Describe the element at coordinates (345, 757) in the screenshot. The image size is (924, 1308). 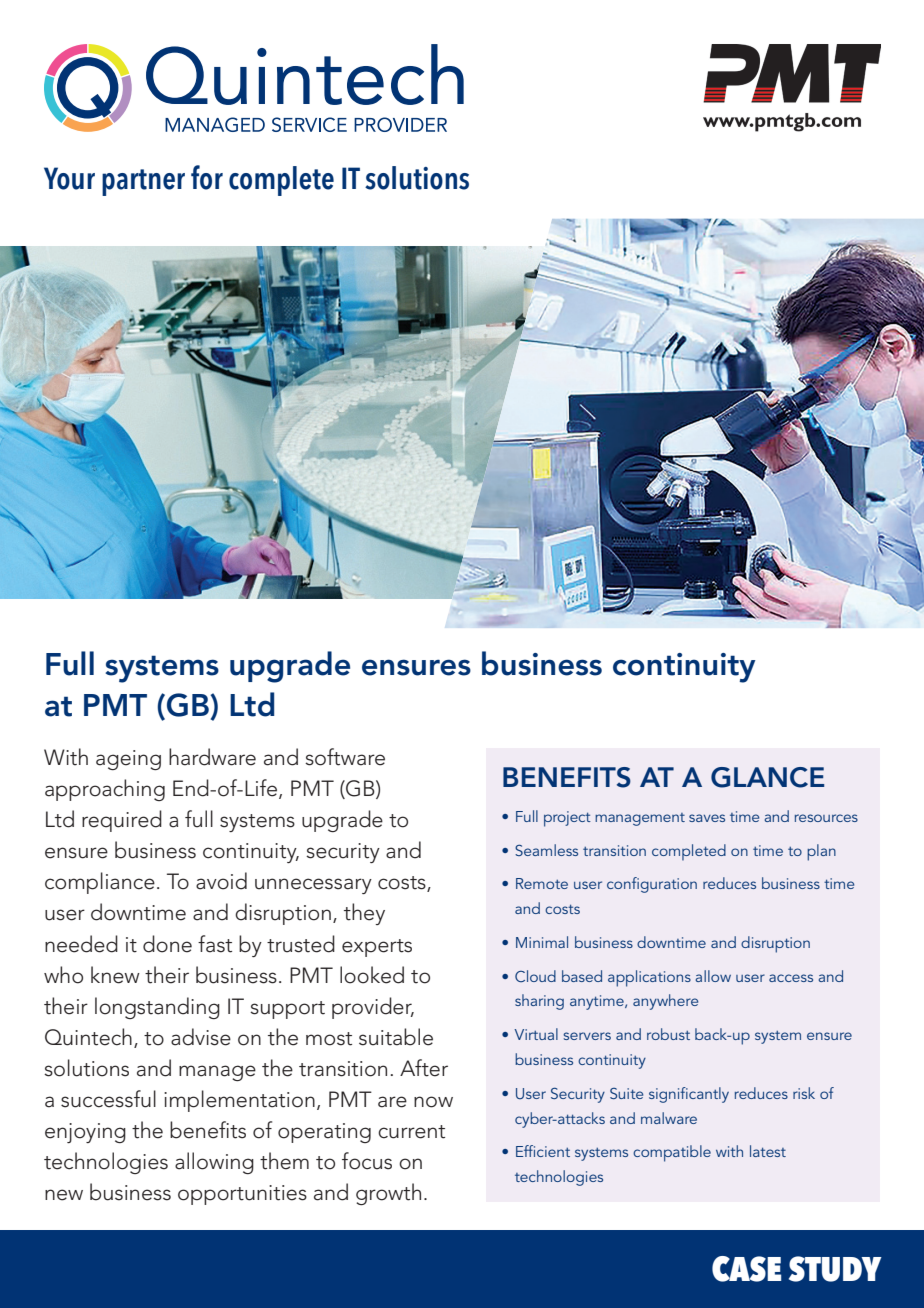
I see `software` at that location.
